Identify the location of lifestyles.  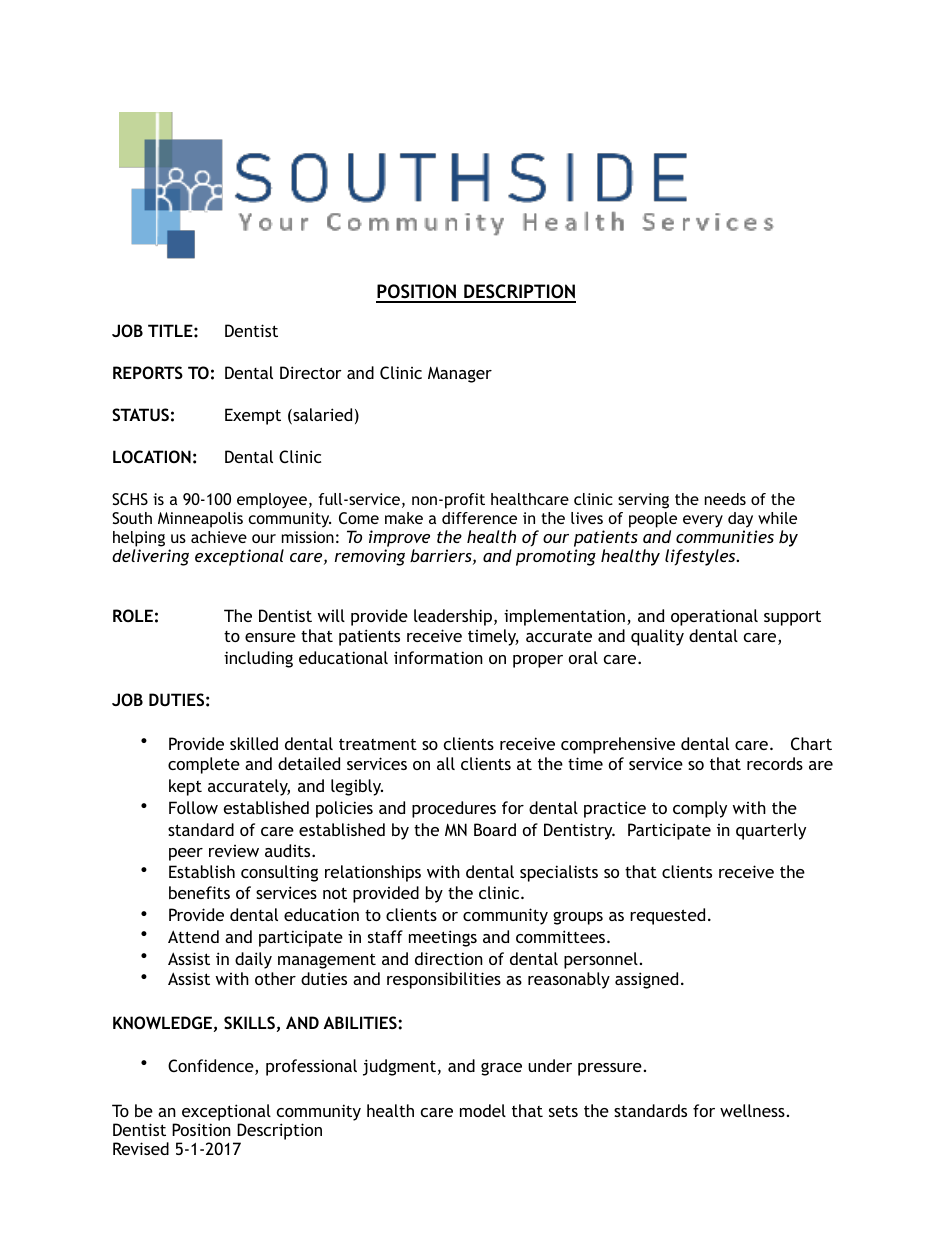
(701, 557).
